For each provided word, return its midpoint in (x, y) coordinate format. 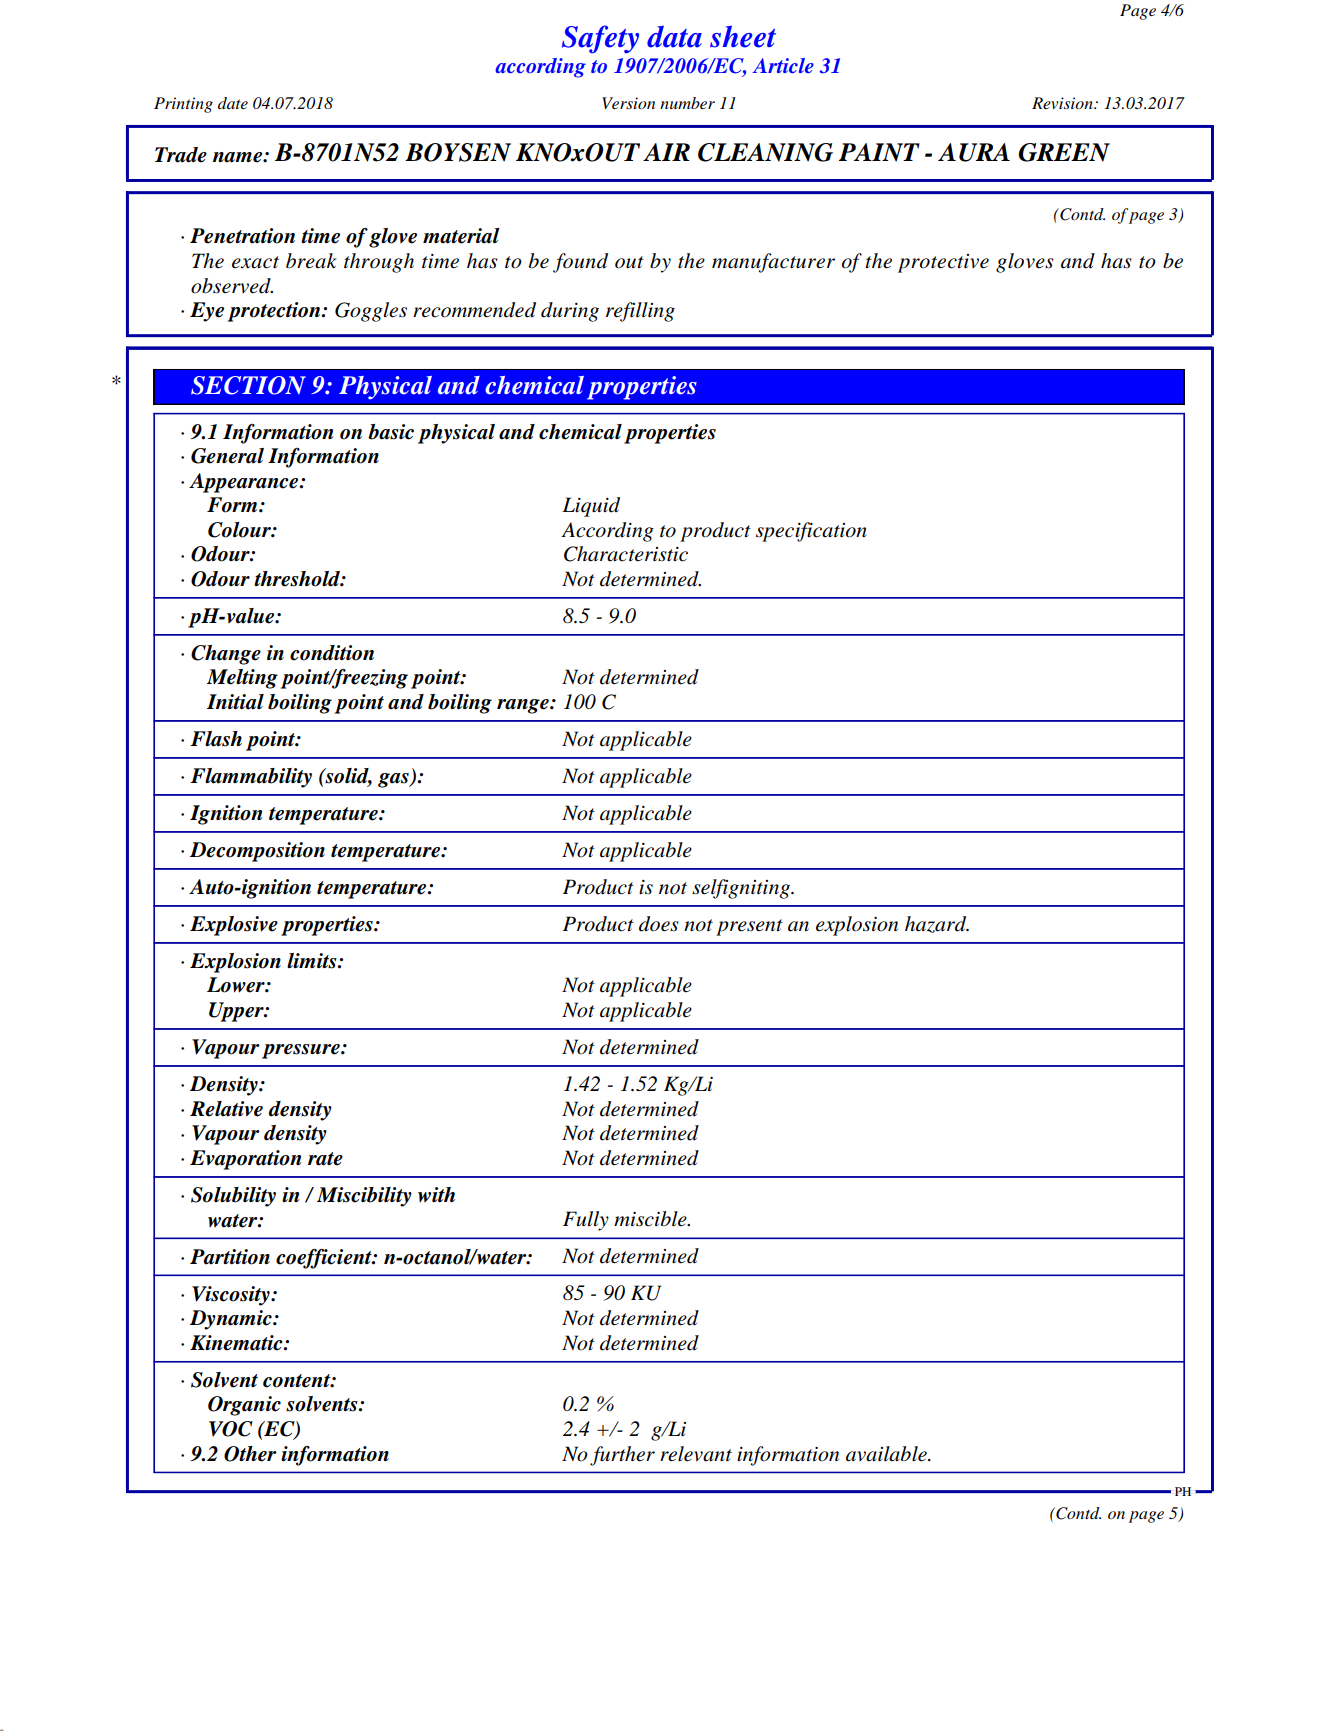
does (659, 924)
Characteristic (626, 554)
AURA (974, 152)
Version (628, 103)
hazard (937, 924)
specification (811, 532)
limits (313, 961)
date (233, 103)
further (622, 1456)
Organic (244, 1406)
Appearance (245, 483)
